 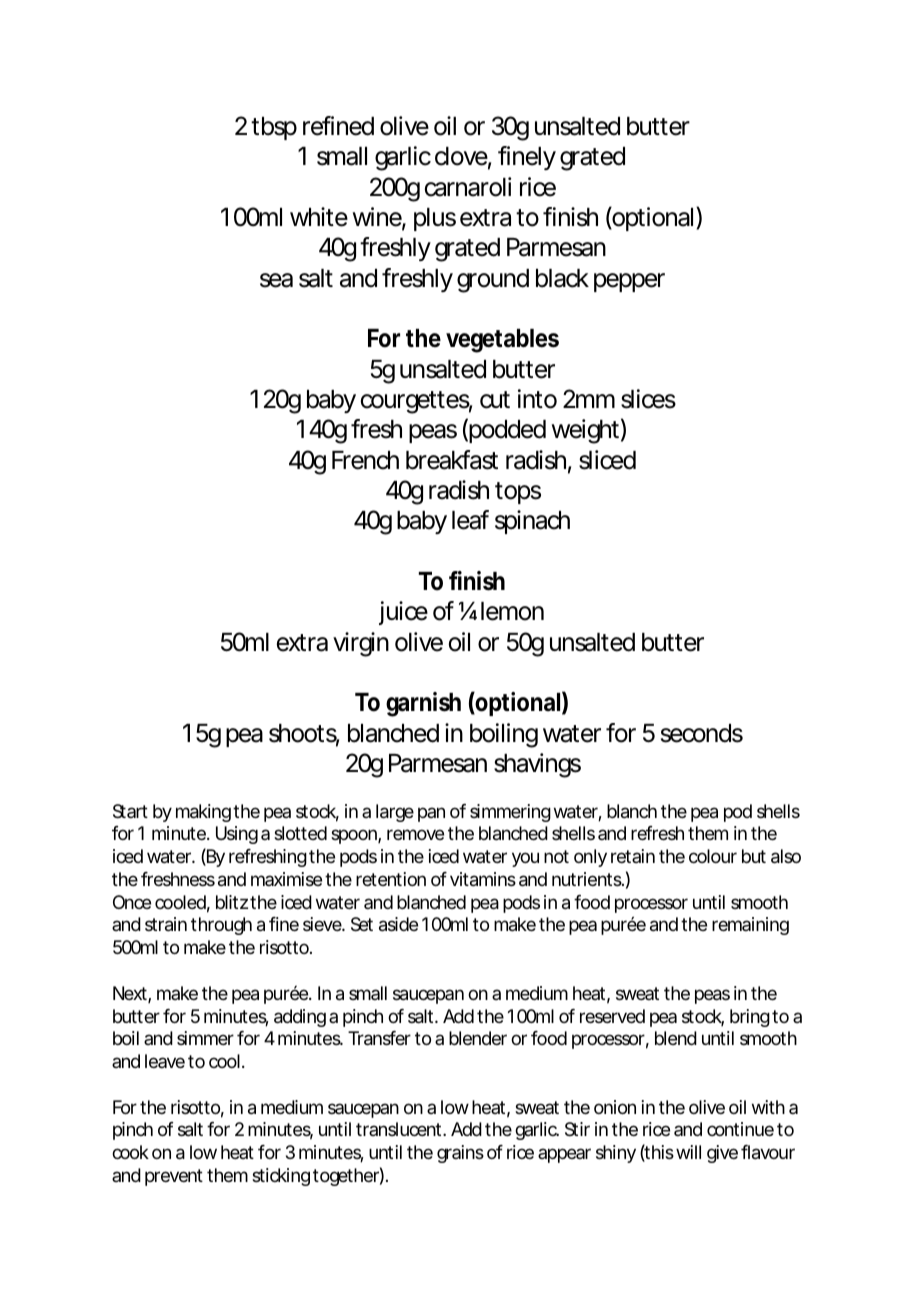 What do you see at coordinates (365, 460) in the document?
I see `French` at bounding box center [365, 460].
